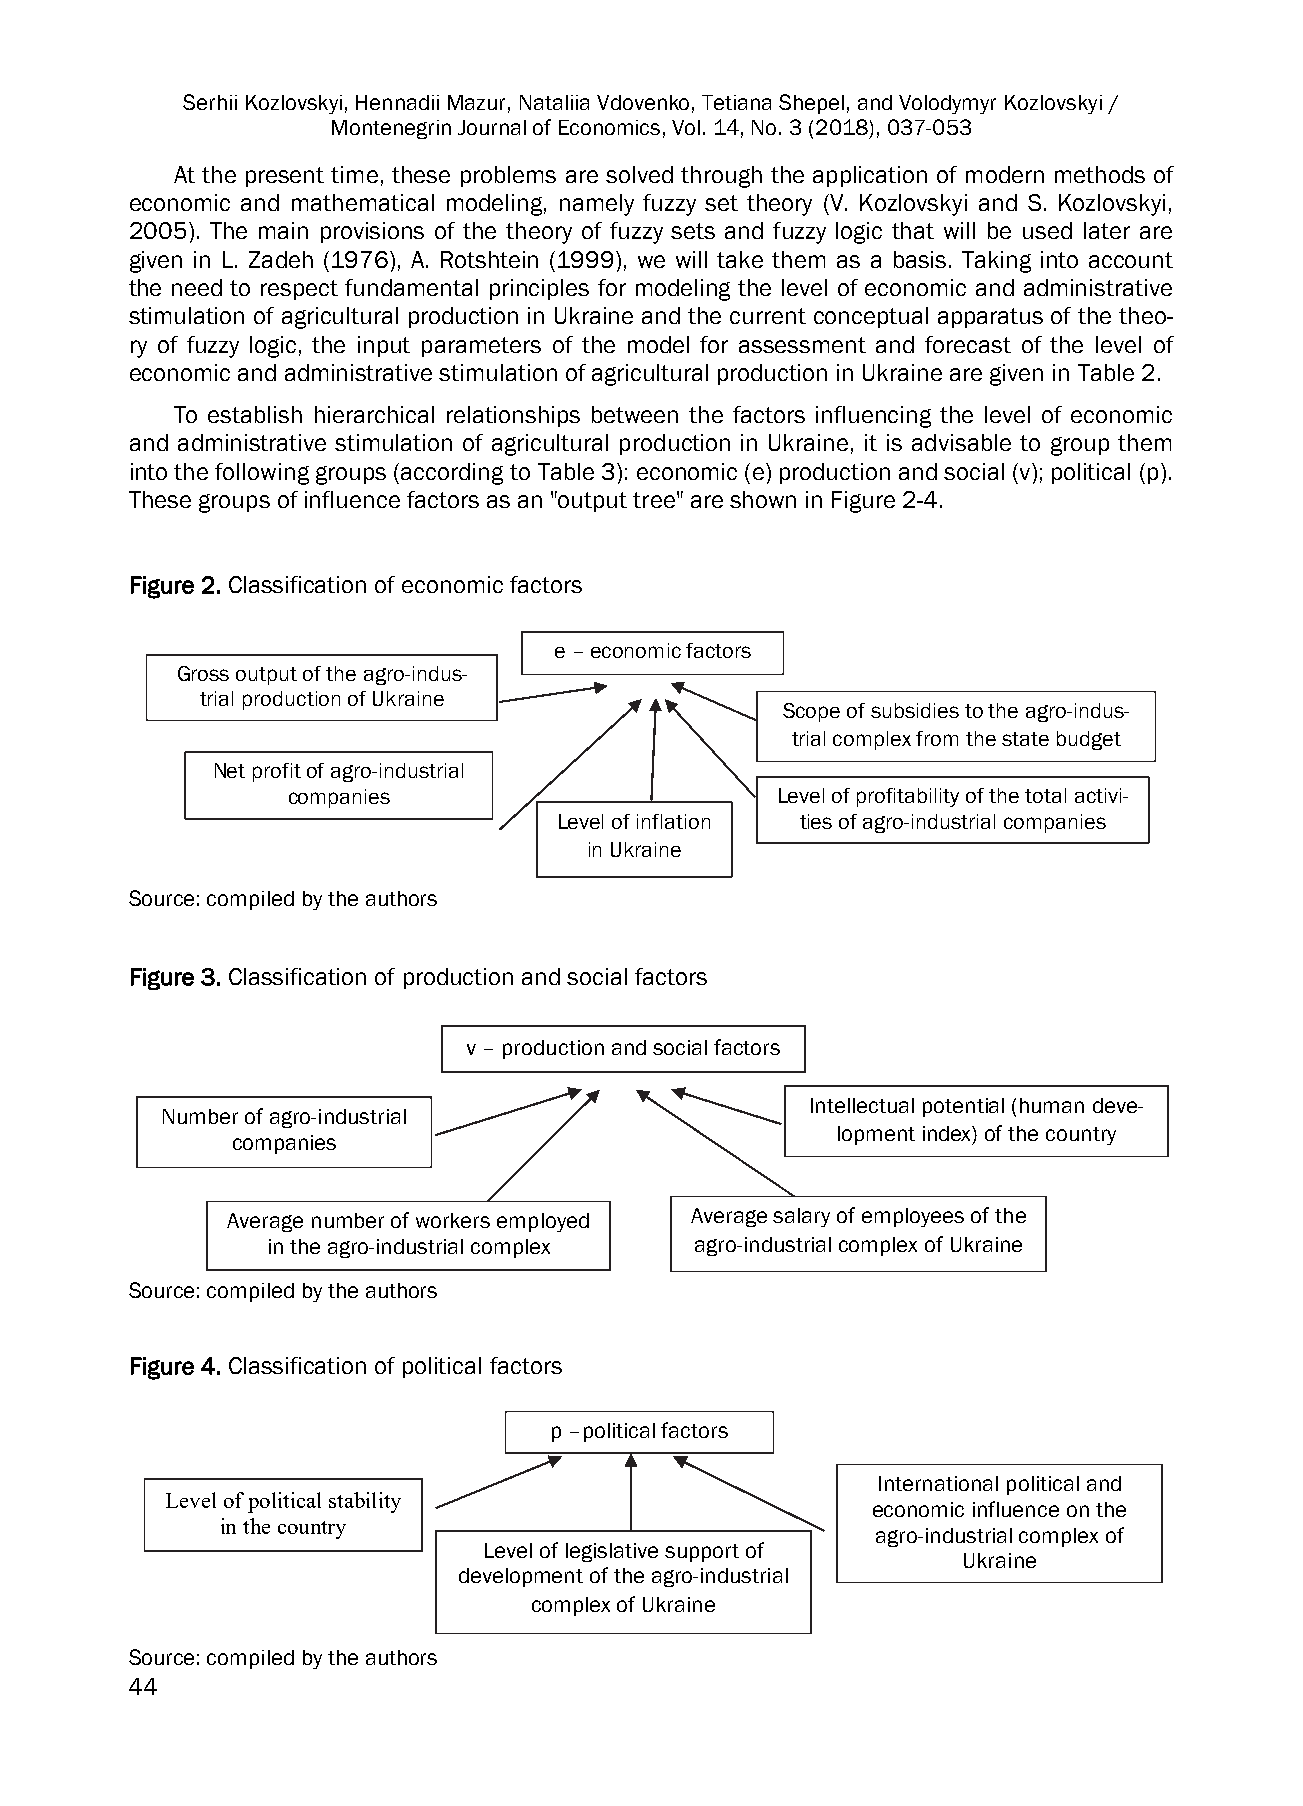 The height and width of the screenshot is (1806, 1303). Describe the element at coordinates (285, 177) in the screenshot. I see `present` at that location.
